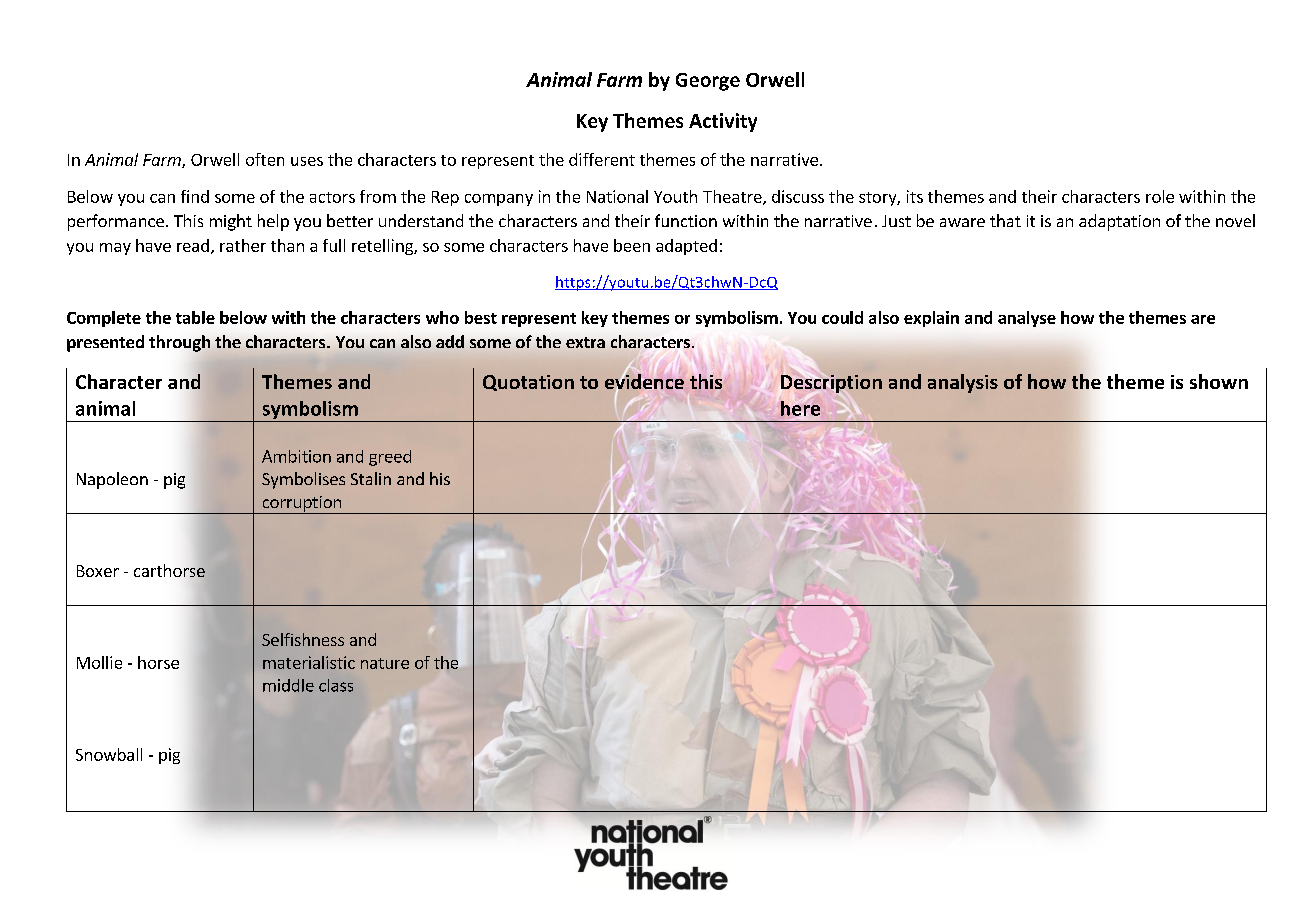 Image resolution: width=1308 pixels, height=924 pixels. I want to click on role, so click(1160, 196).
